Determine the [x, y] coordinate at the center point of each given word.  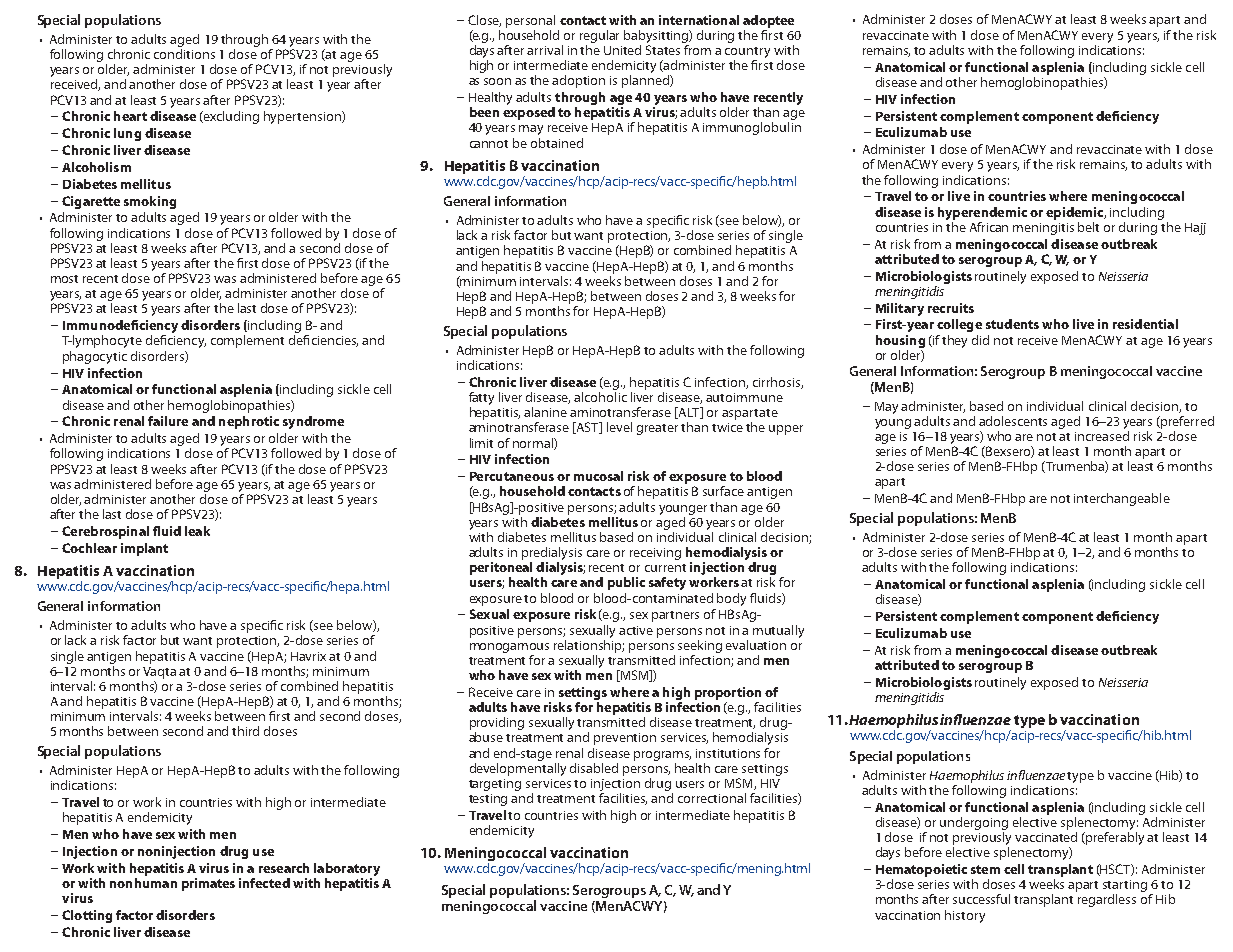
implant [144, 549]
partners [675, 616]
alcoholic [600, 397]
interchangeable [1122, 499]
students [1012, 324]
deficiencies [323, 341]
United [622, 50]
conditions [184, 54]
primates [208, 884]
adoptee [768, 21]
